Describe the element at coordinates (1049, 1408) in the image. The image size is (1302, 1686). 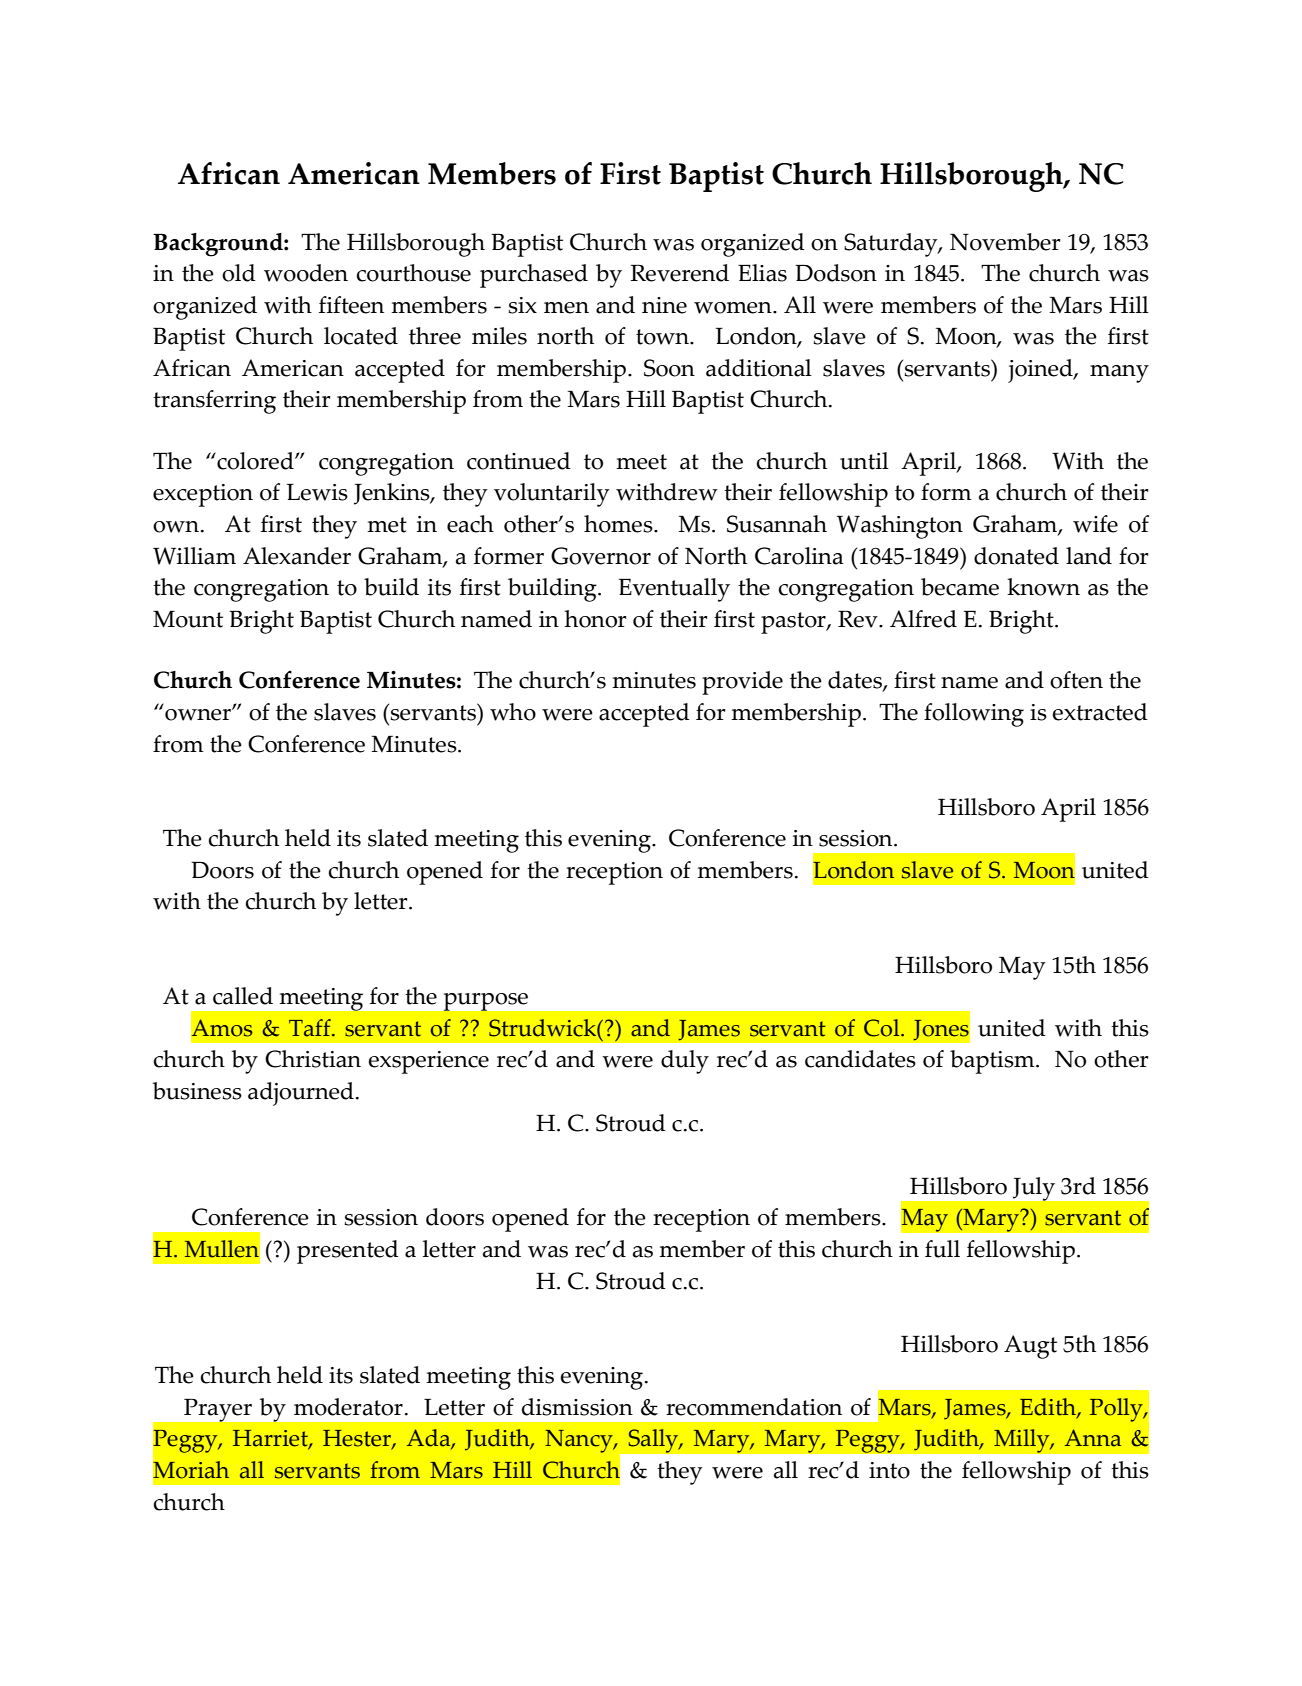
I see `Edith` at that location.
